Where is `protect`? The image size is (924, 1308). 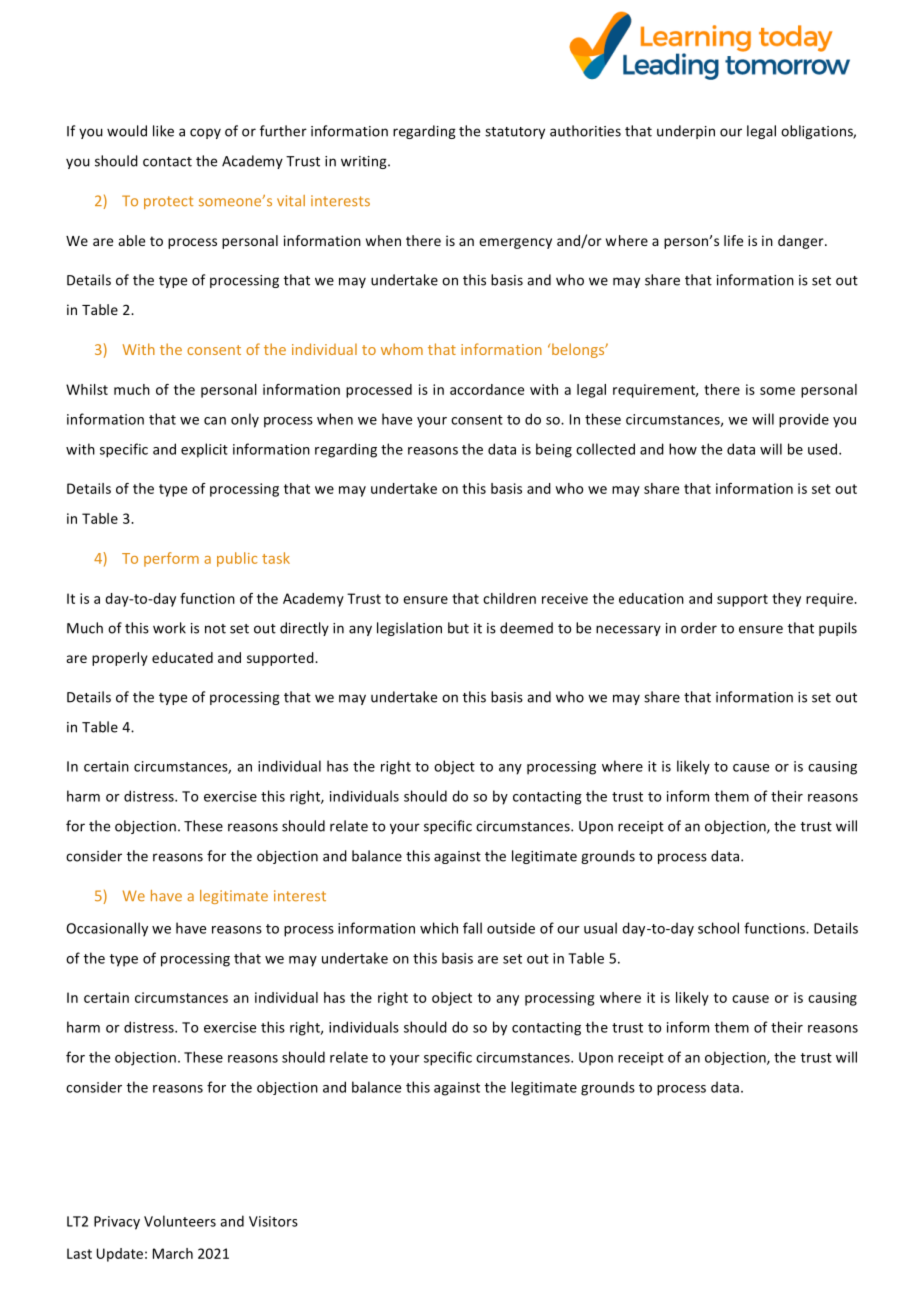 protect is located at coordinates (168, 202).
